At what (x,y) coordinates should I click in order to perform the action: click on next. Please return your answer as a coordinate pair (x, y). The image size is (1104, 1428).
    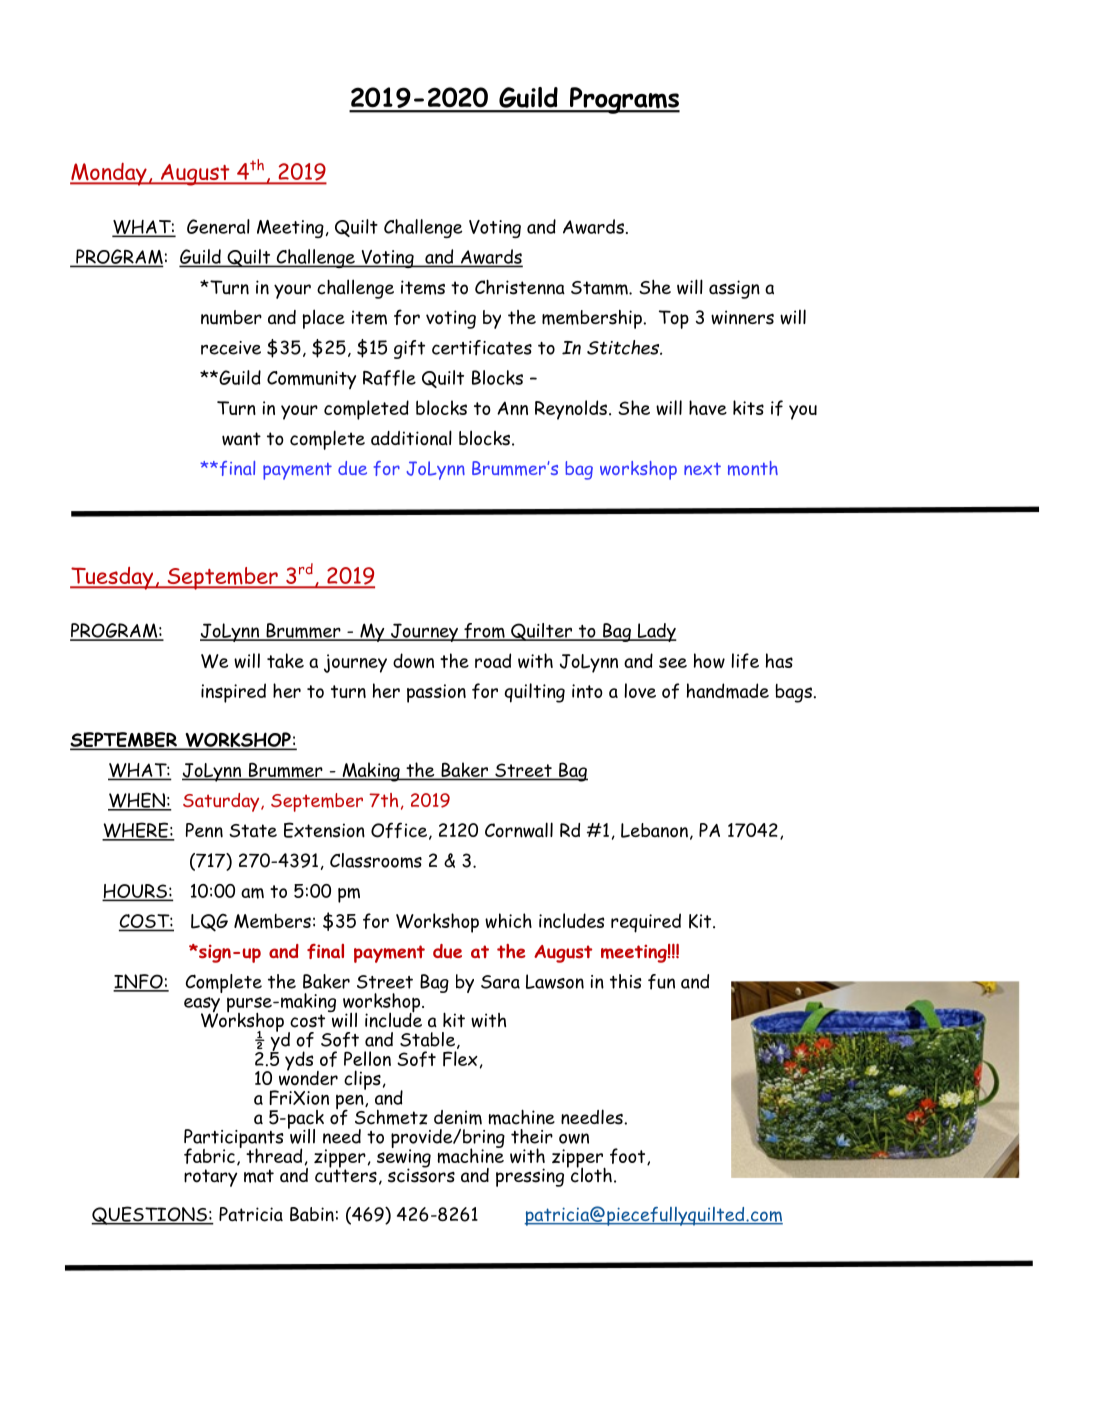
    Looking at the image, I should click on (702, 469).
